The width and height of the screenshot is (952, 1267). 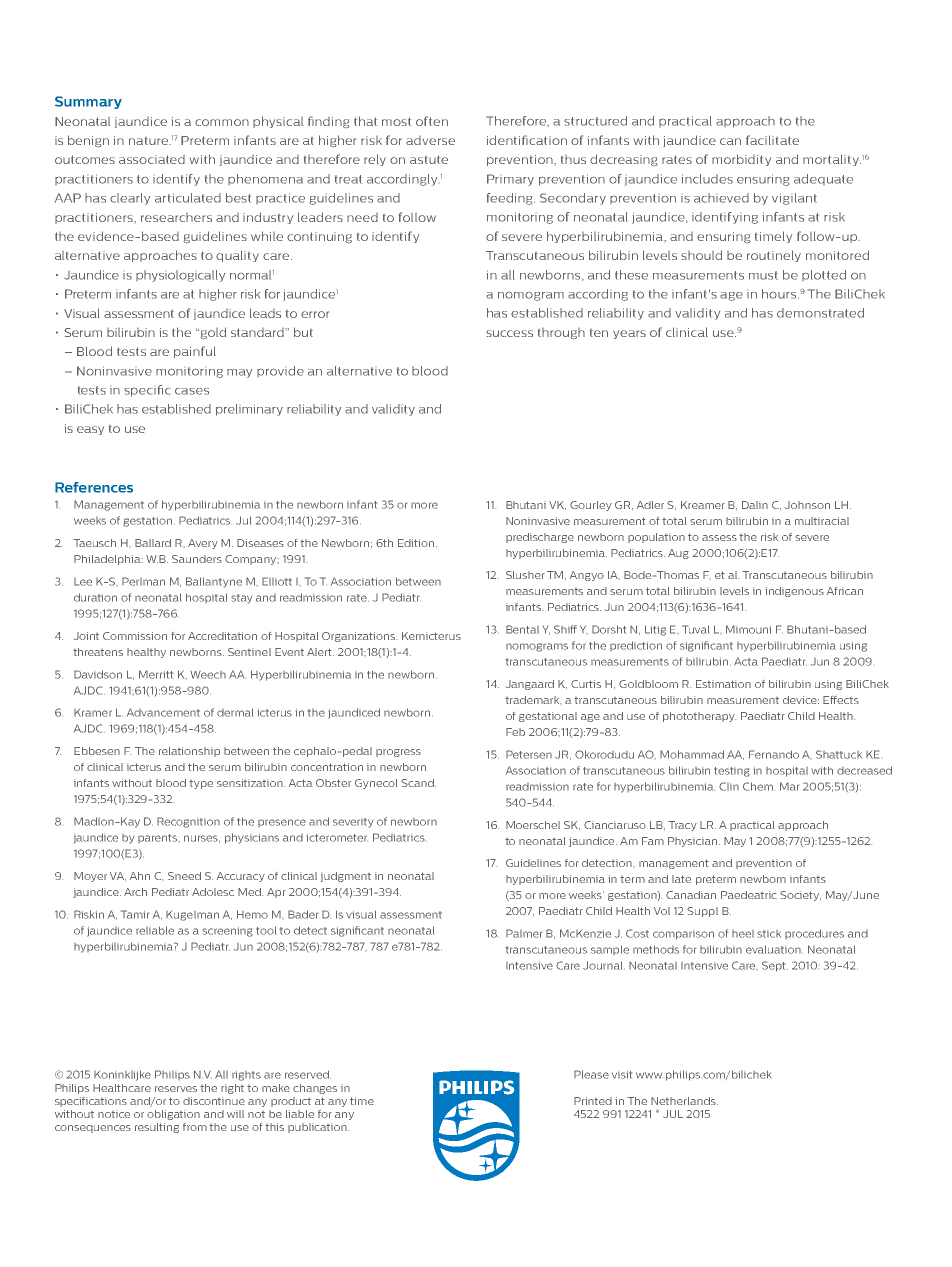 I want to click on indigenous, so click(x=794, y=592).
